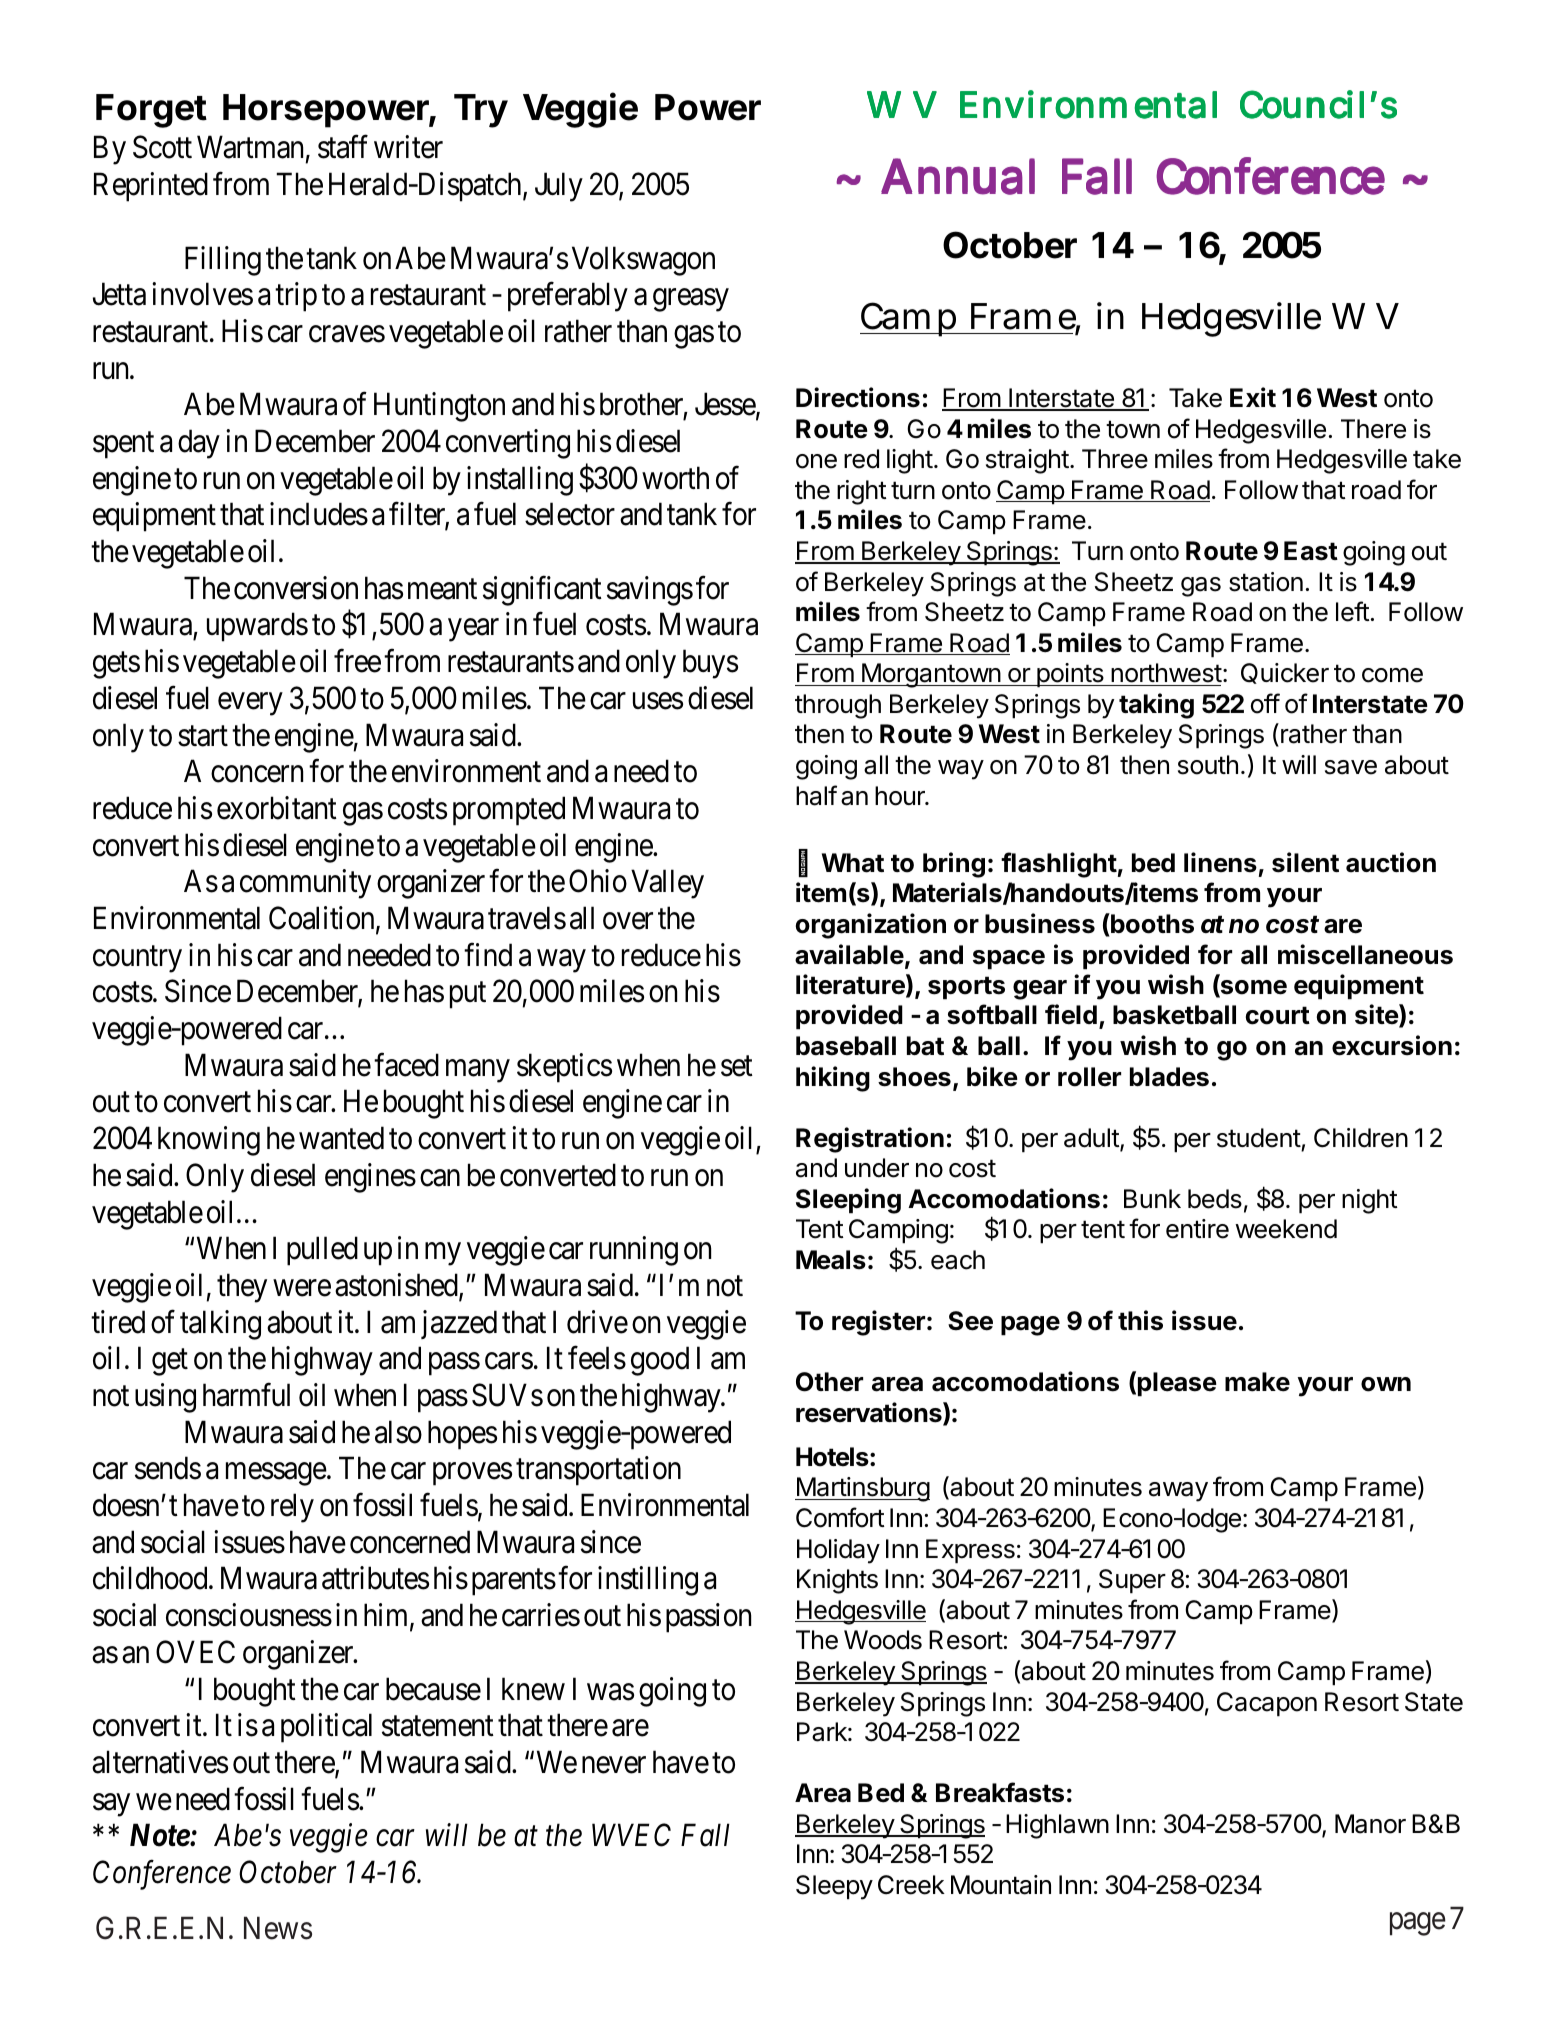 This screenshot has height=2018, width=1559. What do you see at coordinates (1278, 1015) in the screenshot?
I see `court` at bounding box center [1278, 1015].
